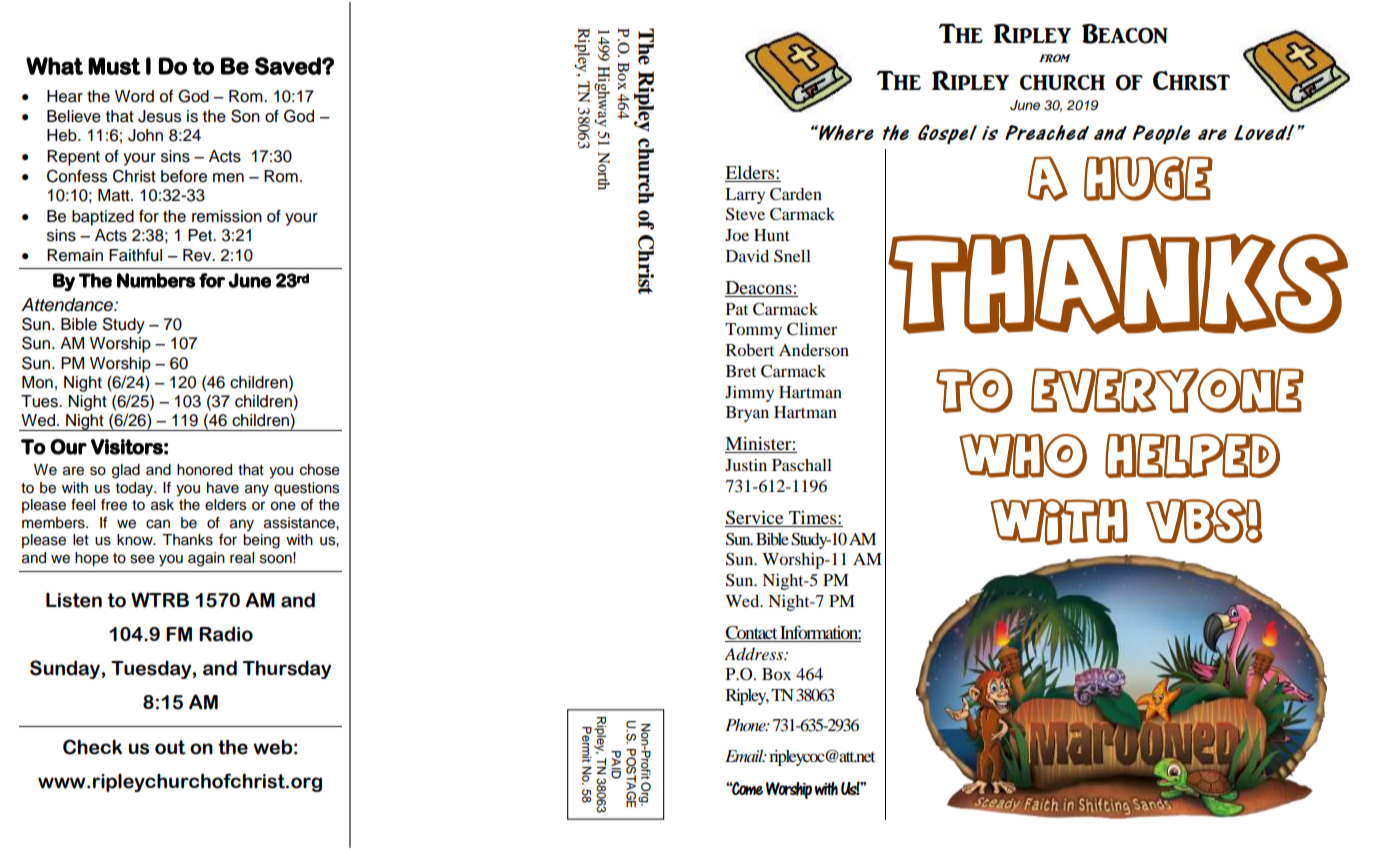 This document has width=1400, height=850. Describe the element at coordinates (814, 350) in the document. I see `Anderson` at that location.
